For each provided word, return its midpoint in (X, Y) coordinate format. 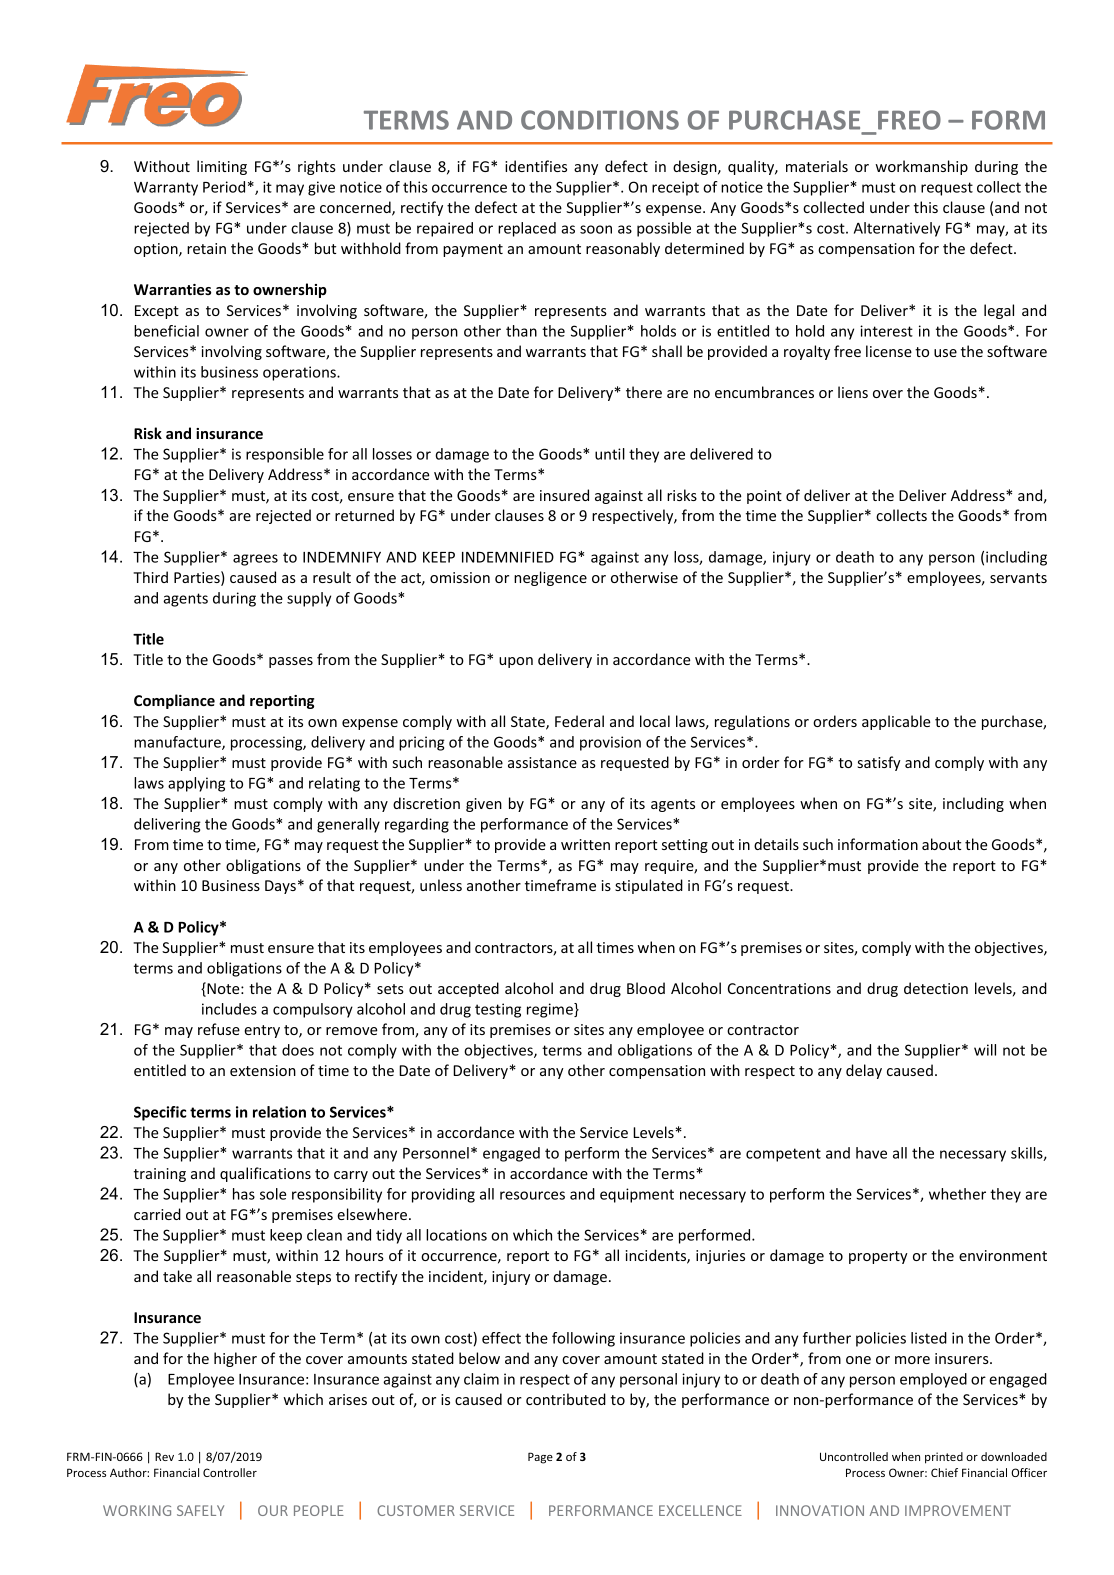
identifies (536, 166)
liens (853, 392)
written (585, 844)
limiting (222, 167)
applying (196, 784)
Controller (230, 1472)
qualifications (265, 1174)
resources (532, 1195)
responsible (285, 455)
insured (564, 495)
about (941, 844)
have (871, 1153)
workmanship (921, 167)
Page (540, 1458)
